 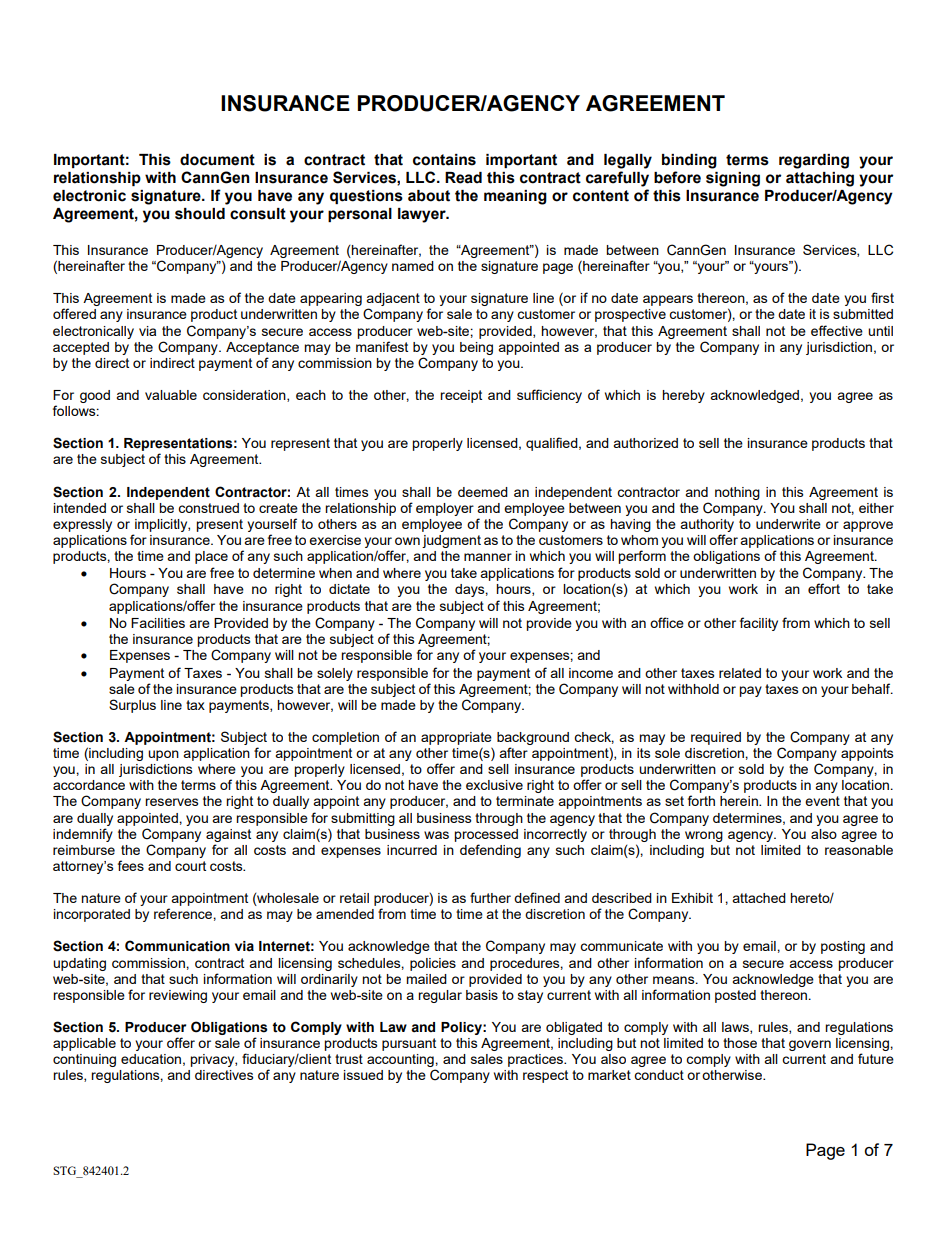 I want to click on facility, so click(x=759, y=624).
